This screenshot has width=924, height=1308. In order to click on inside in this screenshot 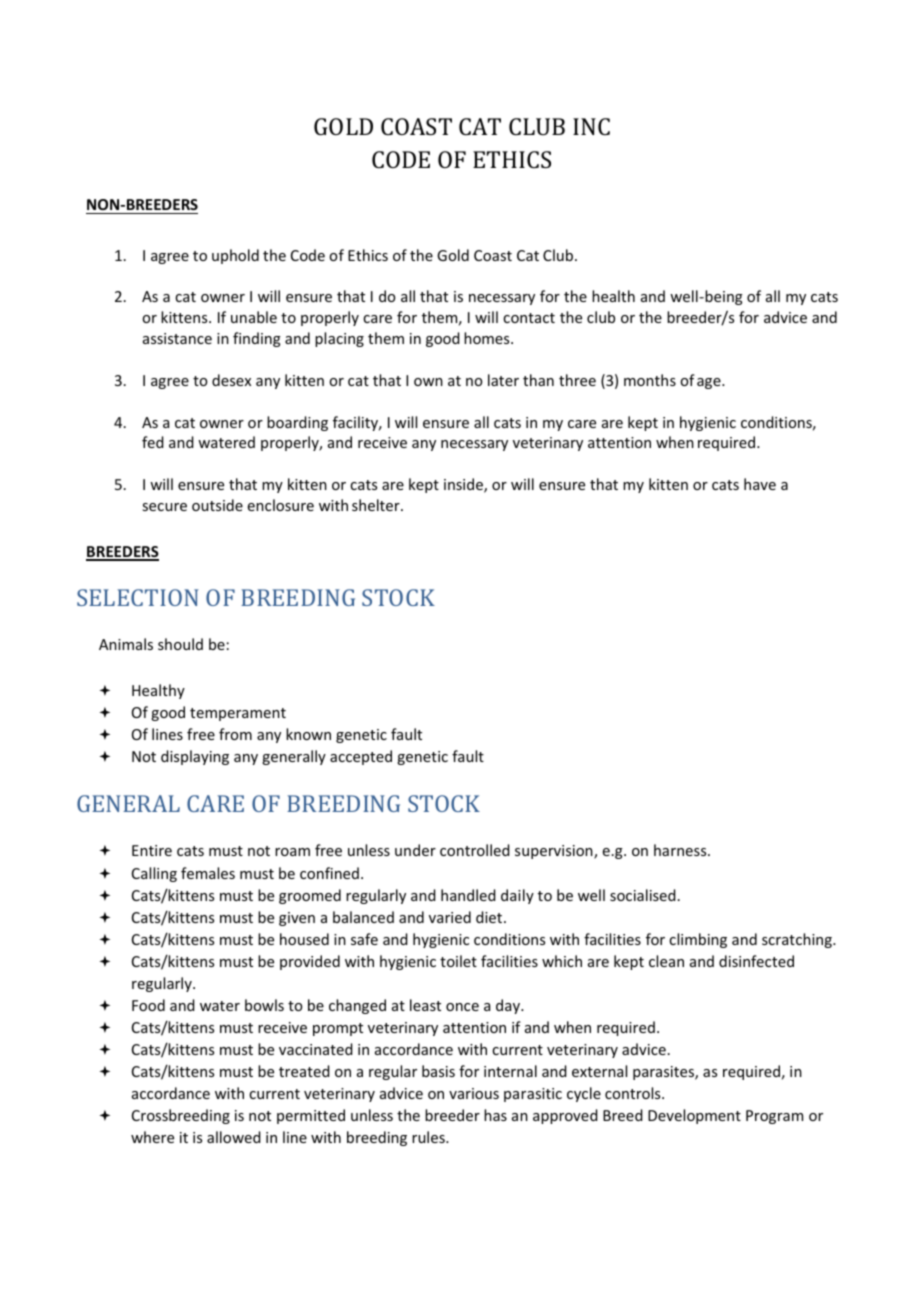, I will do `click(464, 485)`.
